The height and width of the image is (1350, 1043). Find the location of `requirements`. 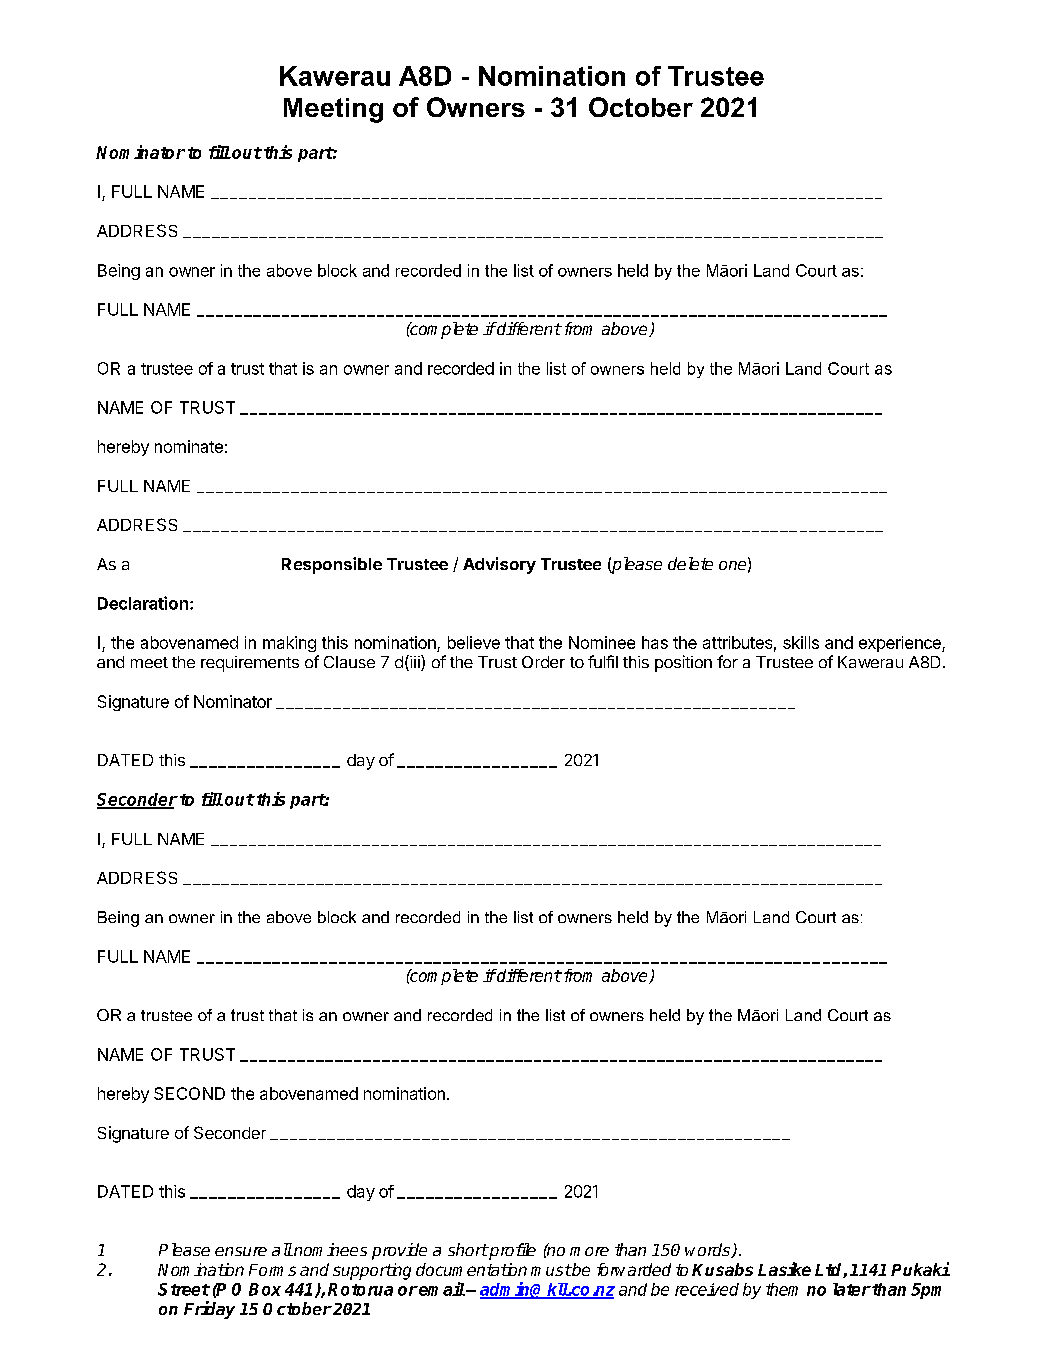

requirements is located at coordinates (250, 664).
